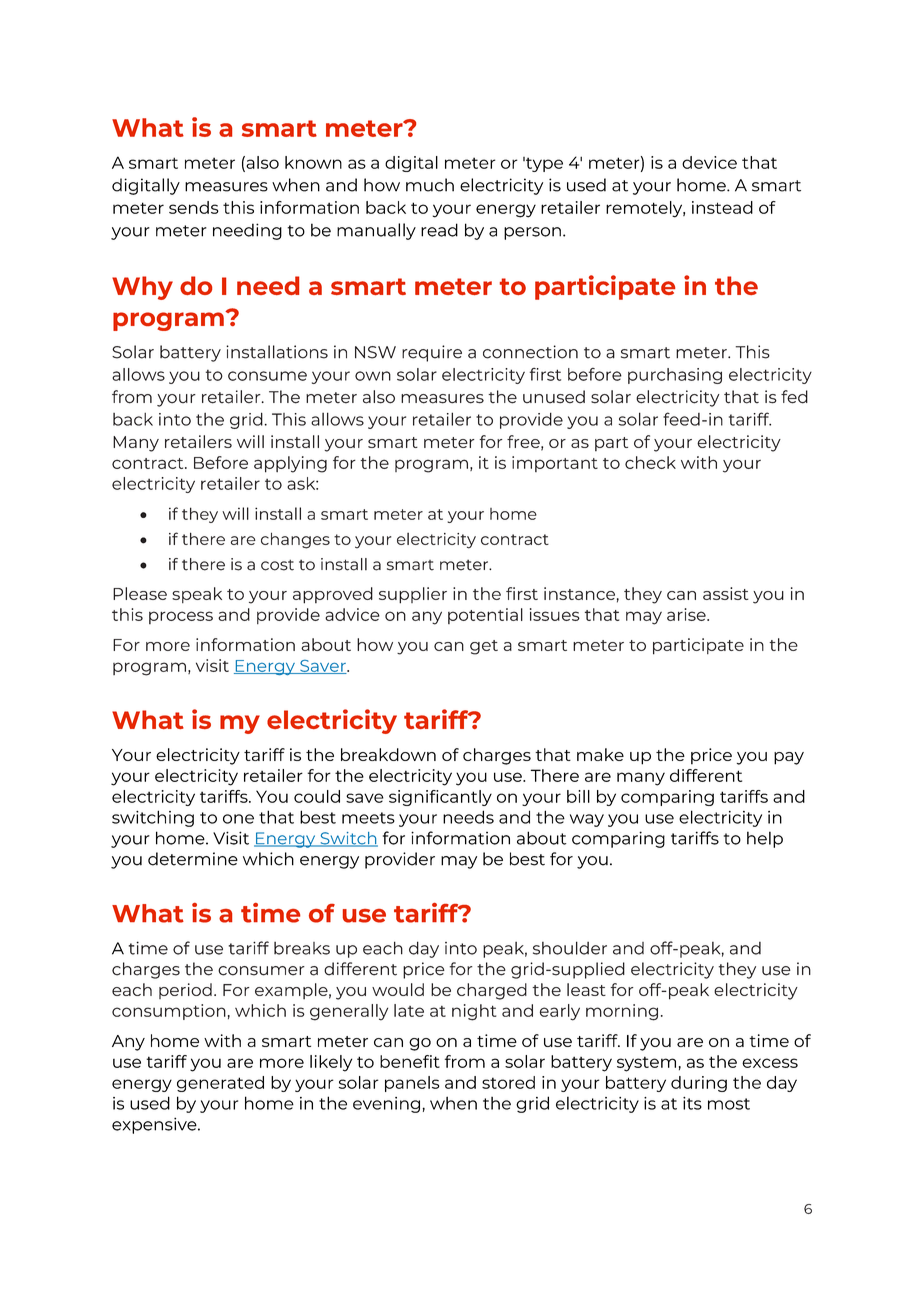  I want to click on purchasing, so click(675, 376).
